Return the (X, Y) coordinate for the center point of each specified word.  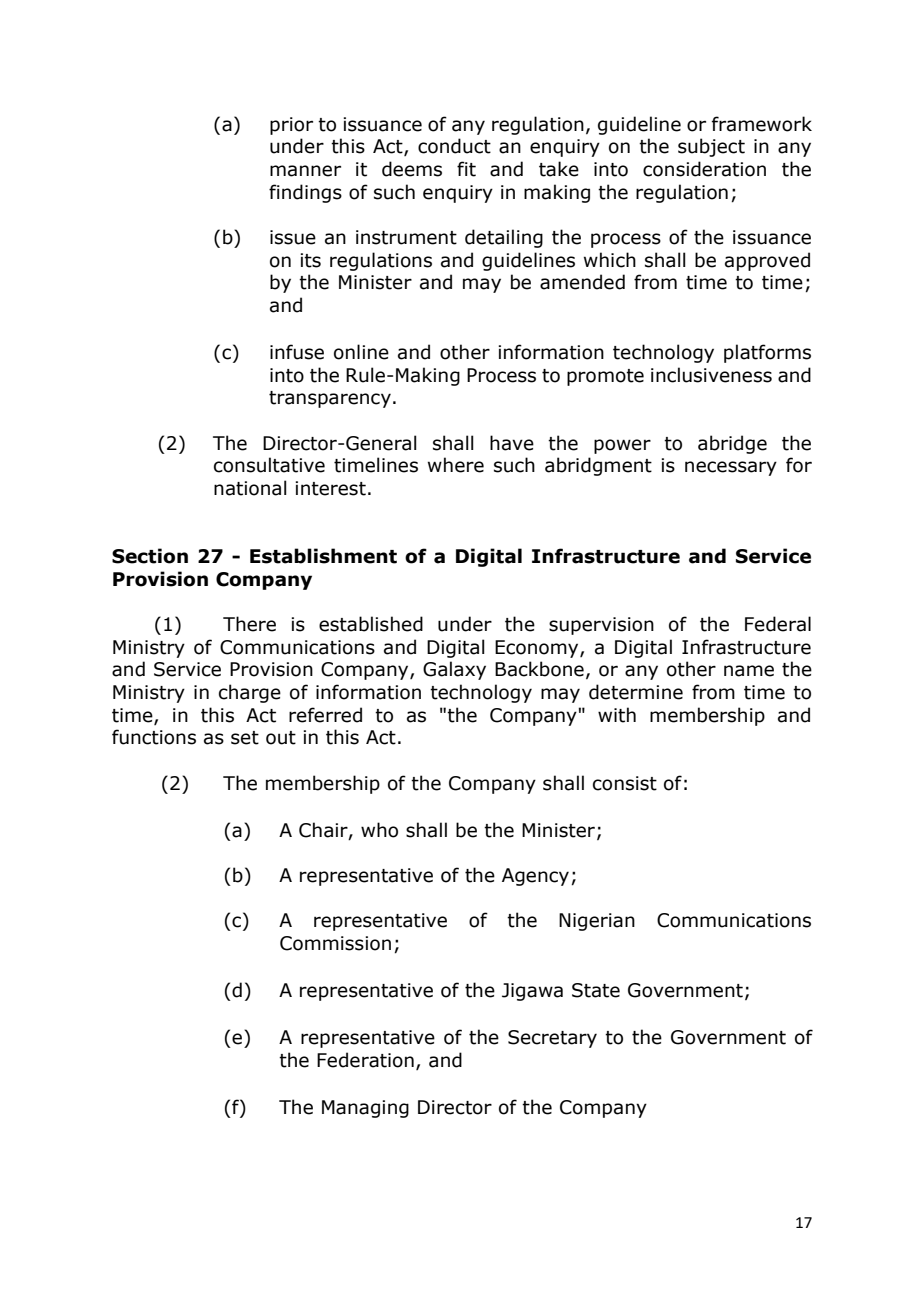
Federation (365, 1060)
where (456, 465)
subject (711, 147)
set (245, 738)
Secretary (552, 1039)
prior (291, 126)
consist (625, 783)
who (379, 830)
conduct (454, 146)
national (250, 488)
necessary (731, 468)
